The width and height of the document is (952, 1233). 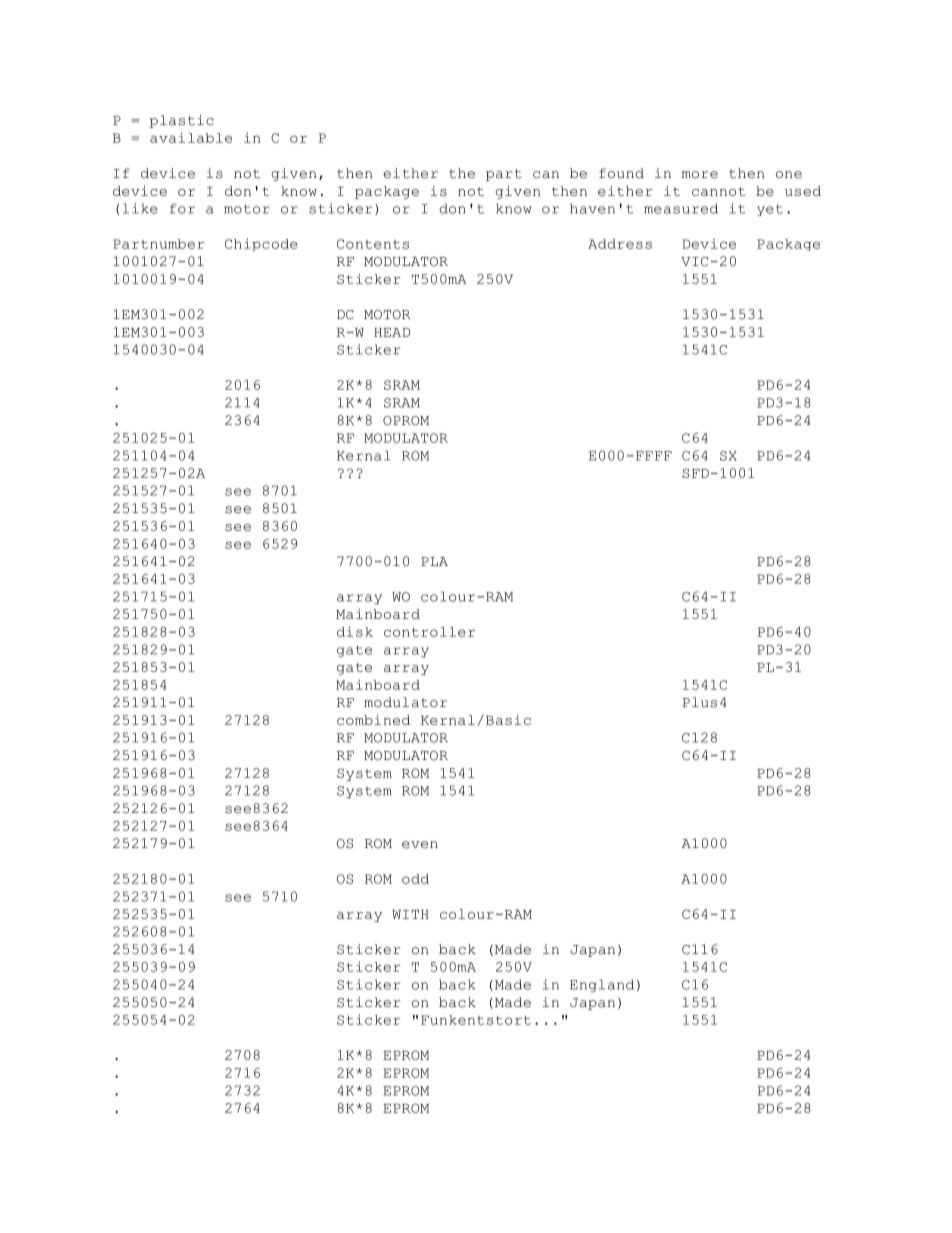 What do you see at coordinates (373, 244) in the document?
I see `Contents` at bounding box center [373, 244].
